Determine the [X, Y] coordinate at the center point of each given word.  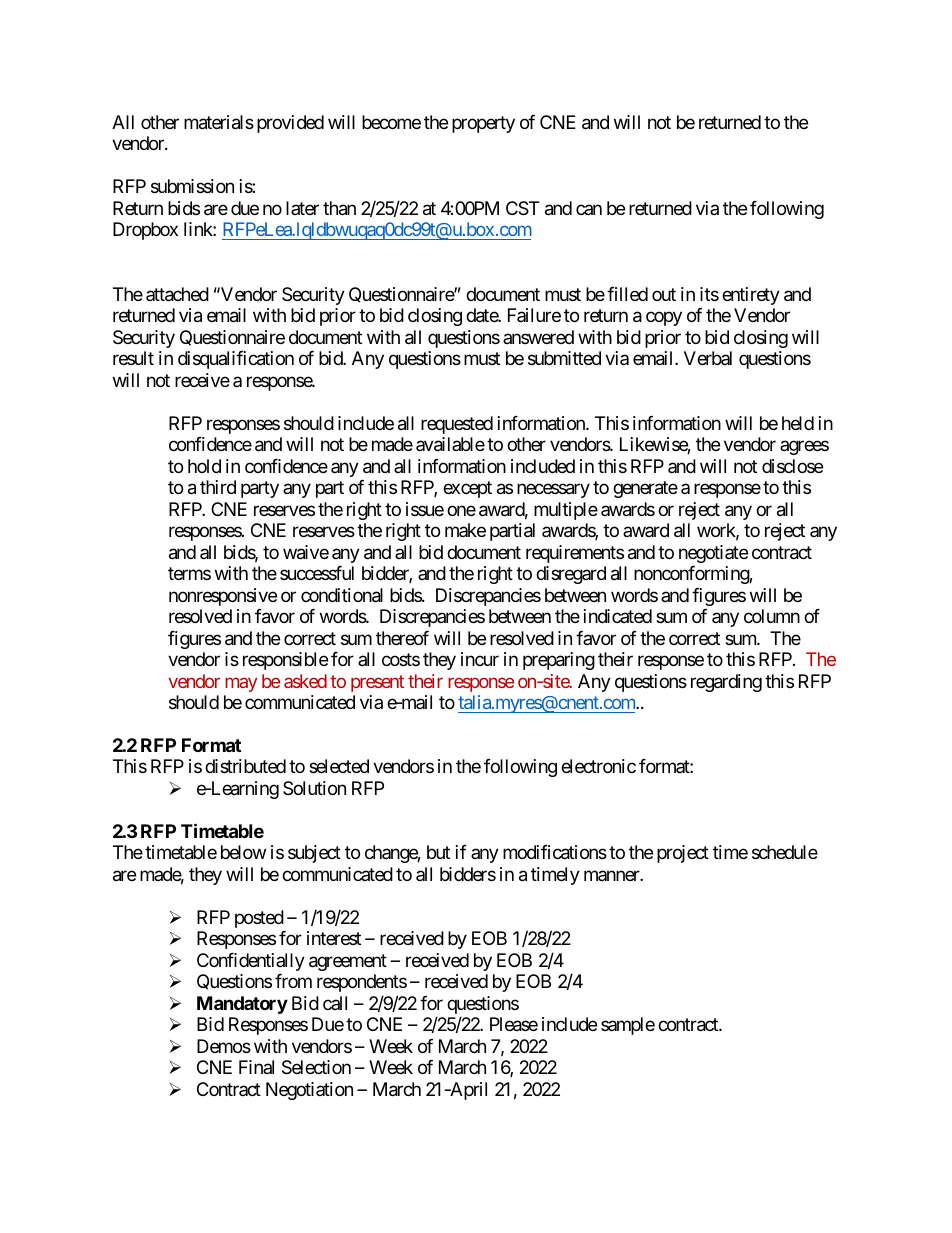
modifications [555, 852]
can [589, 209]
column [772, 616]
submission [192, 186]
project [683, 854]
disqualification [236, 360]
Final [256, 1067]
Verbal [708, 358]
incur [480, 659]
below [243, 852]
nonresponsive [223, 597]
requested [457, 425]
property [483, 124]
